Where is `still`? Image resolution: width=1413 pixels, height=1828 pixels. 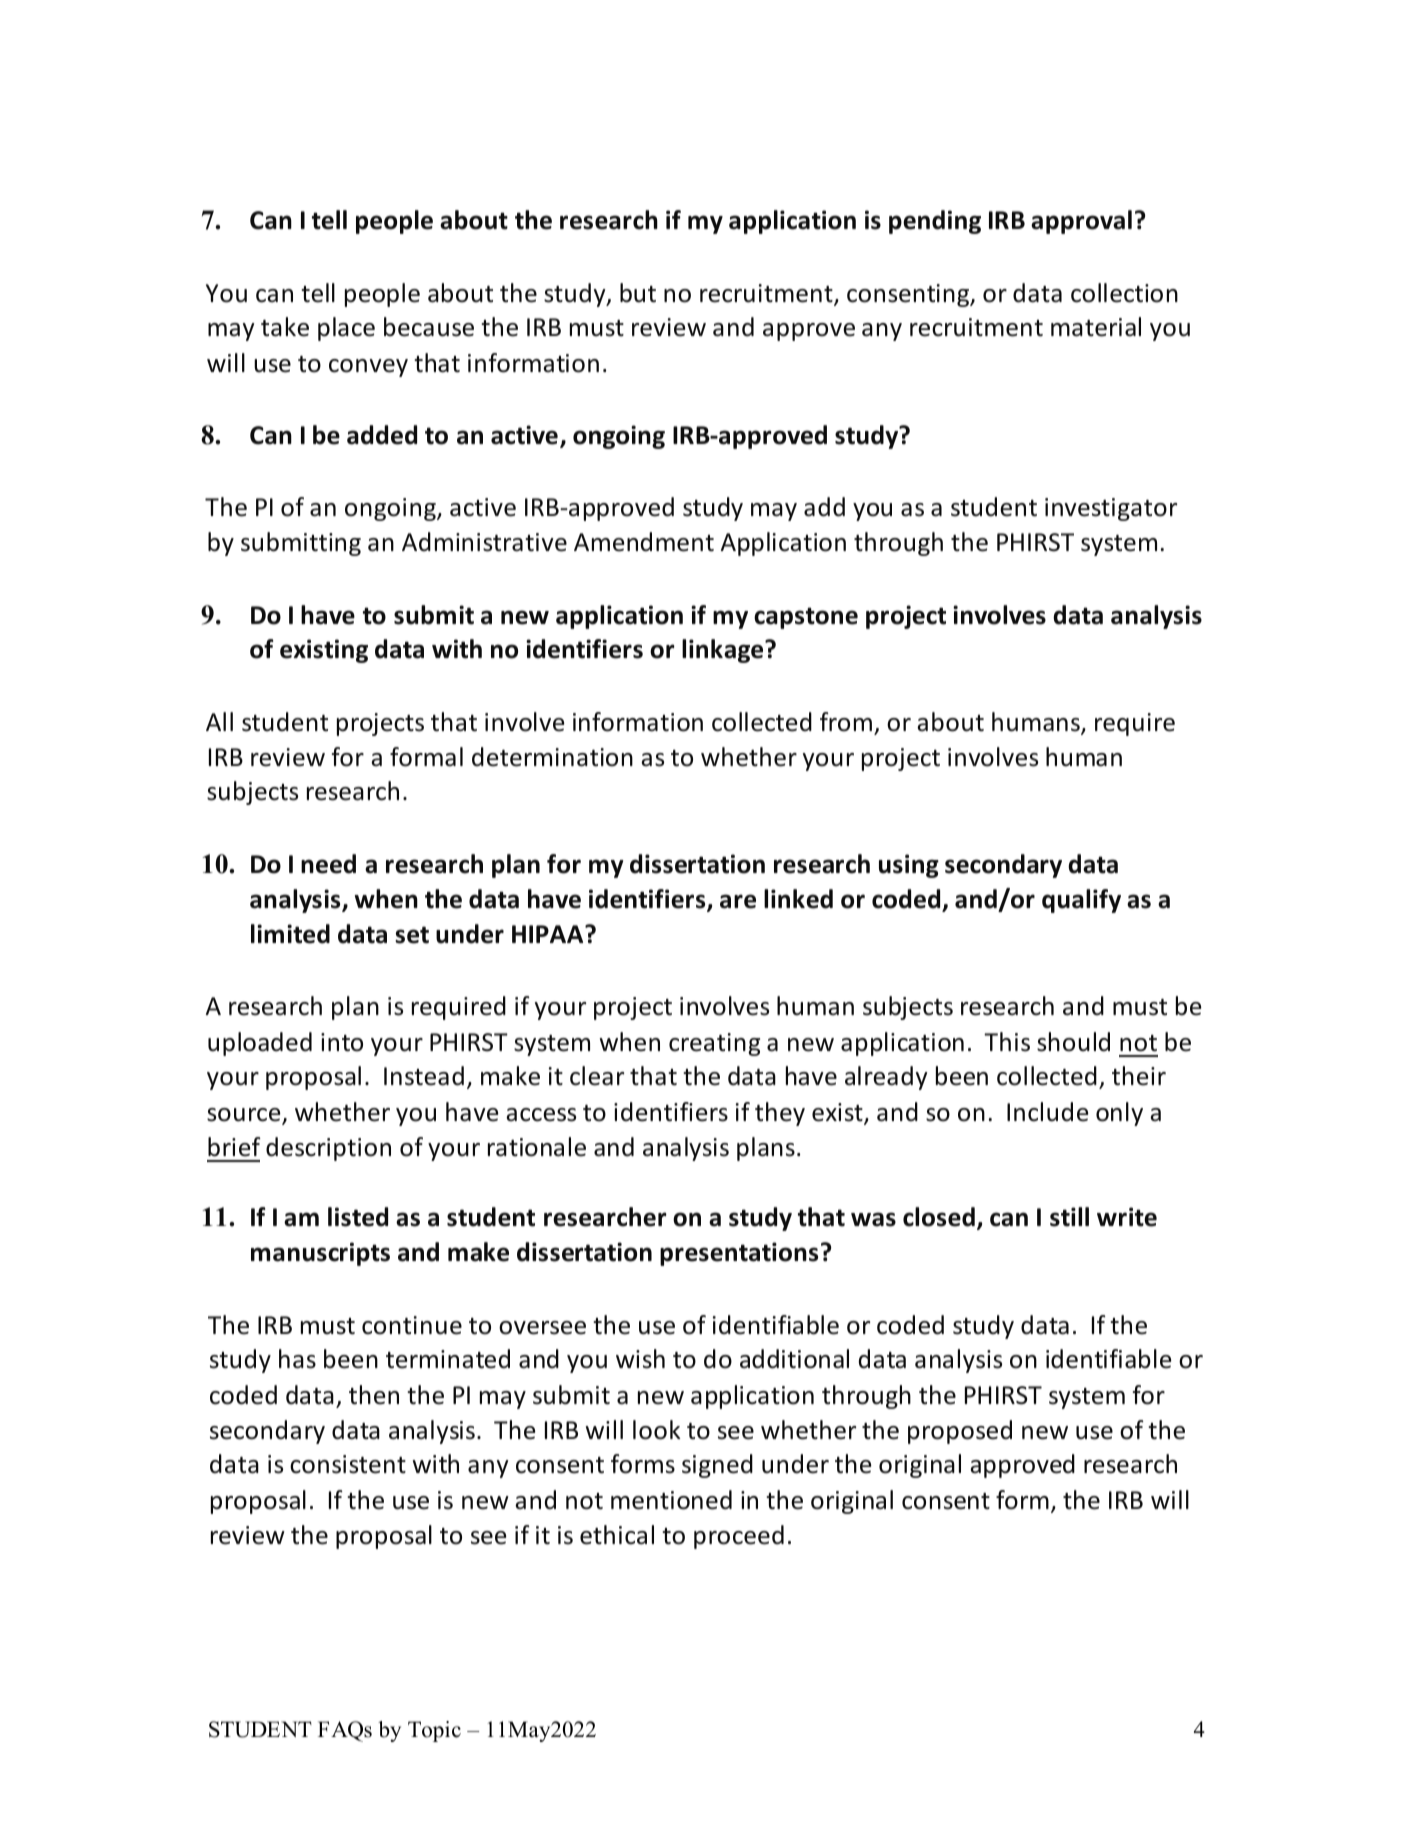
still is located at coordinates (1069, 1217).
